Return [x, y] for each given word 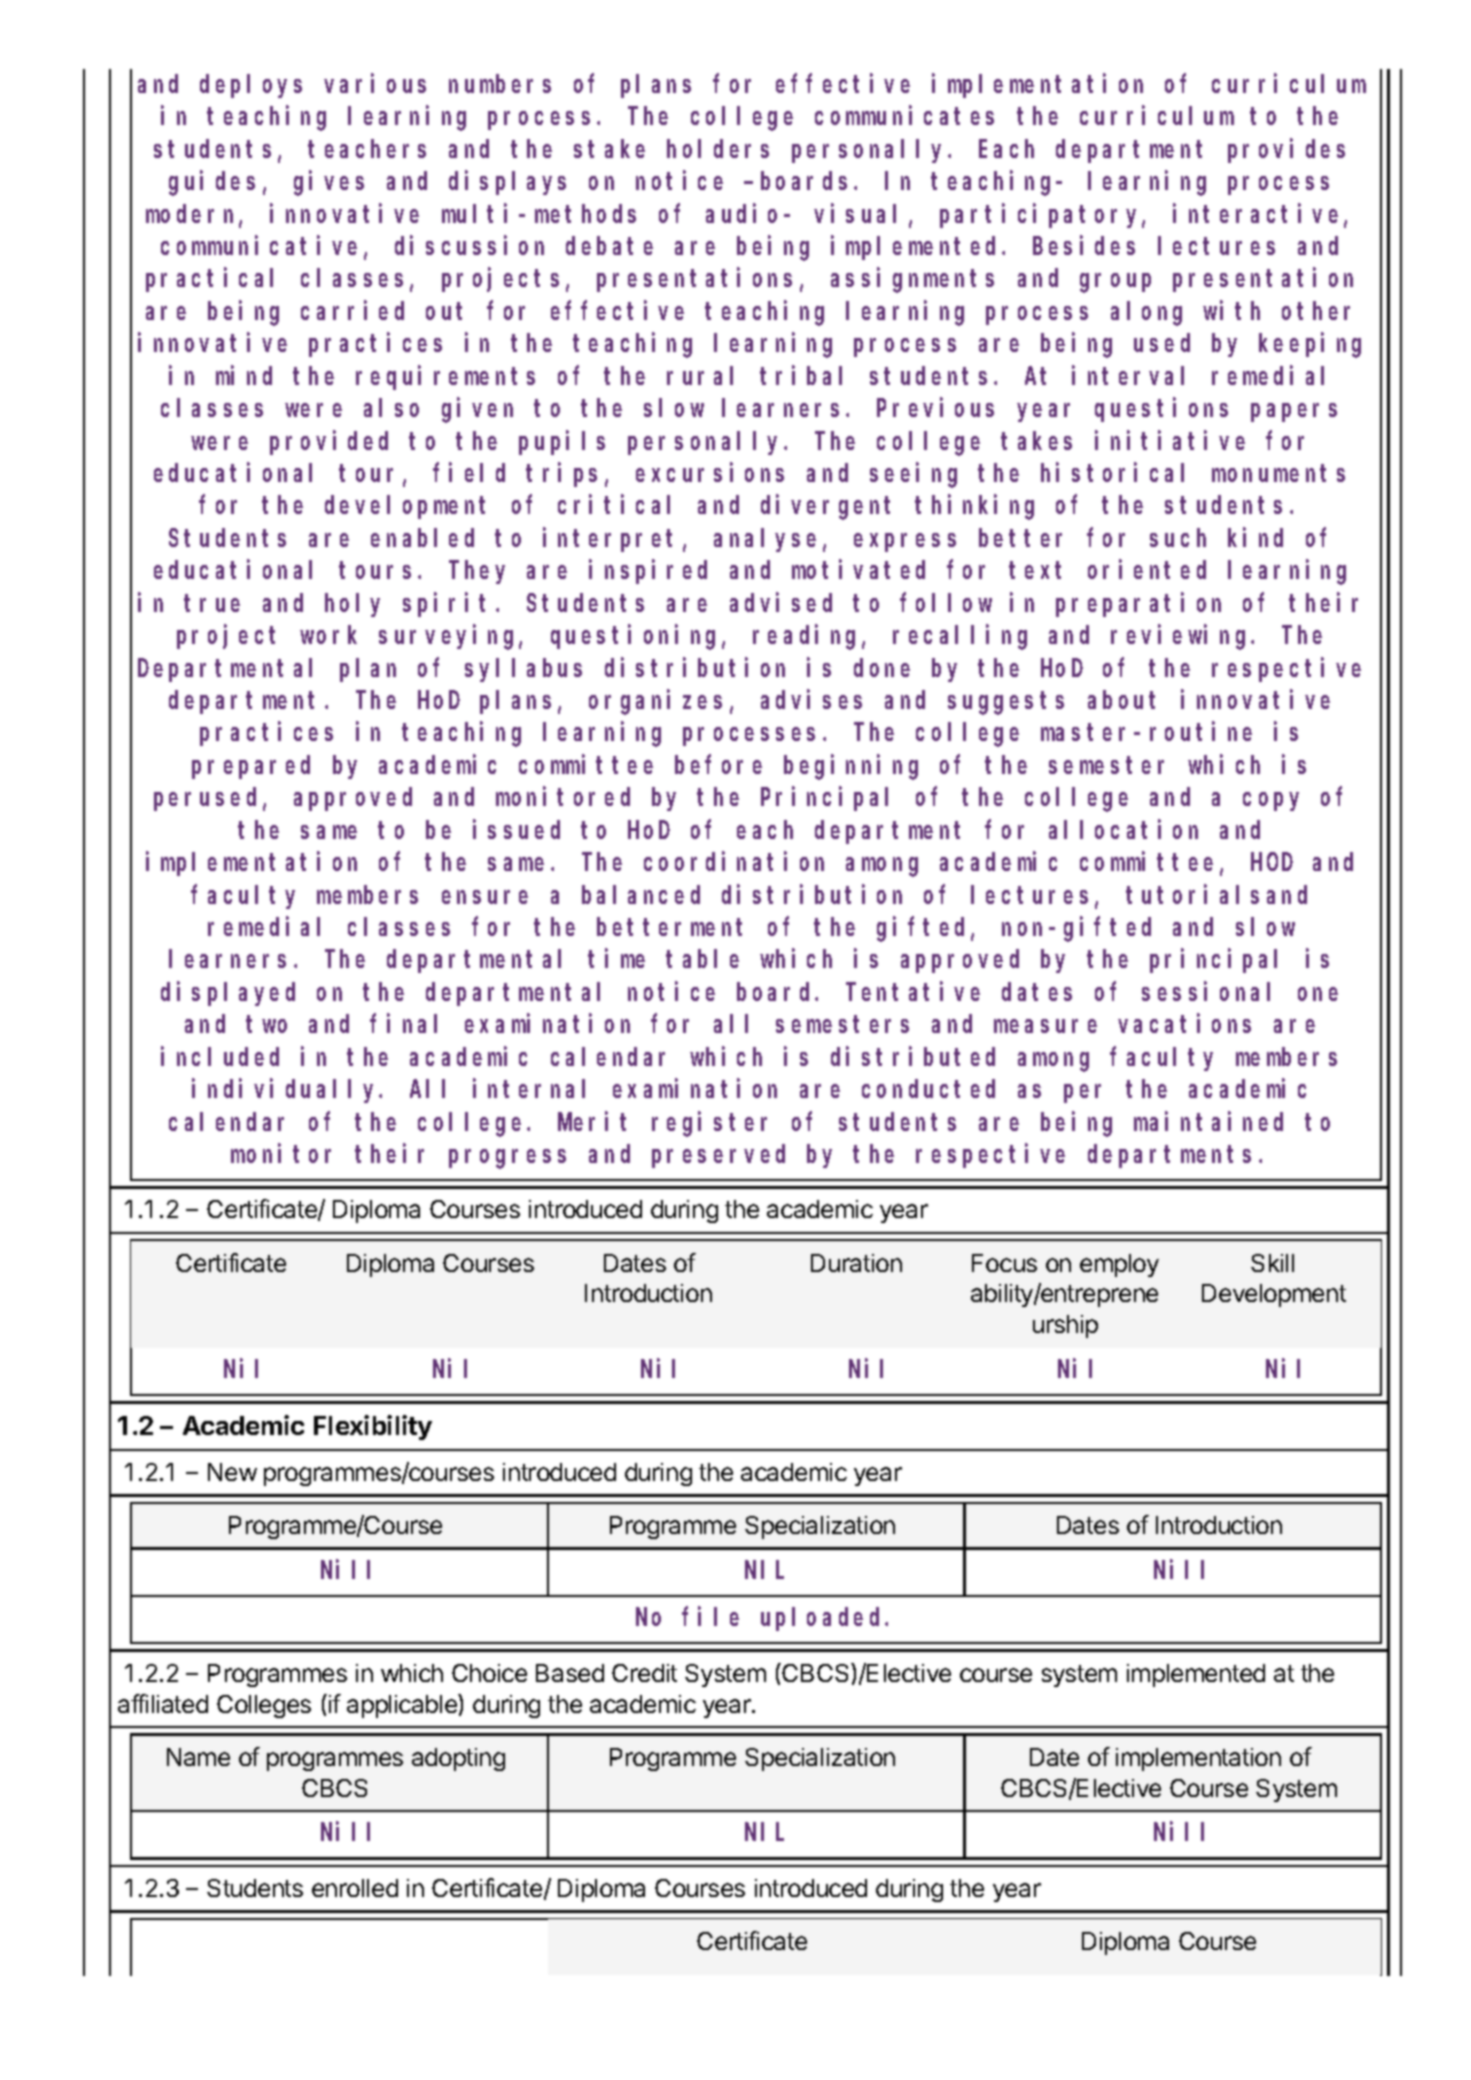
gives [329, 183]
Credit [644, 1673]
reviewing [1181, 637]
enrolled [355, 1888]
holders [718, 149]
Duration [856, 1263]
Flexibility [373, 1427]
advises [811, 699]
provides [1286, 151]
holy [352, 605]
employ [1119, 1265]
